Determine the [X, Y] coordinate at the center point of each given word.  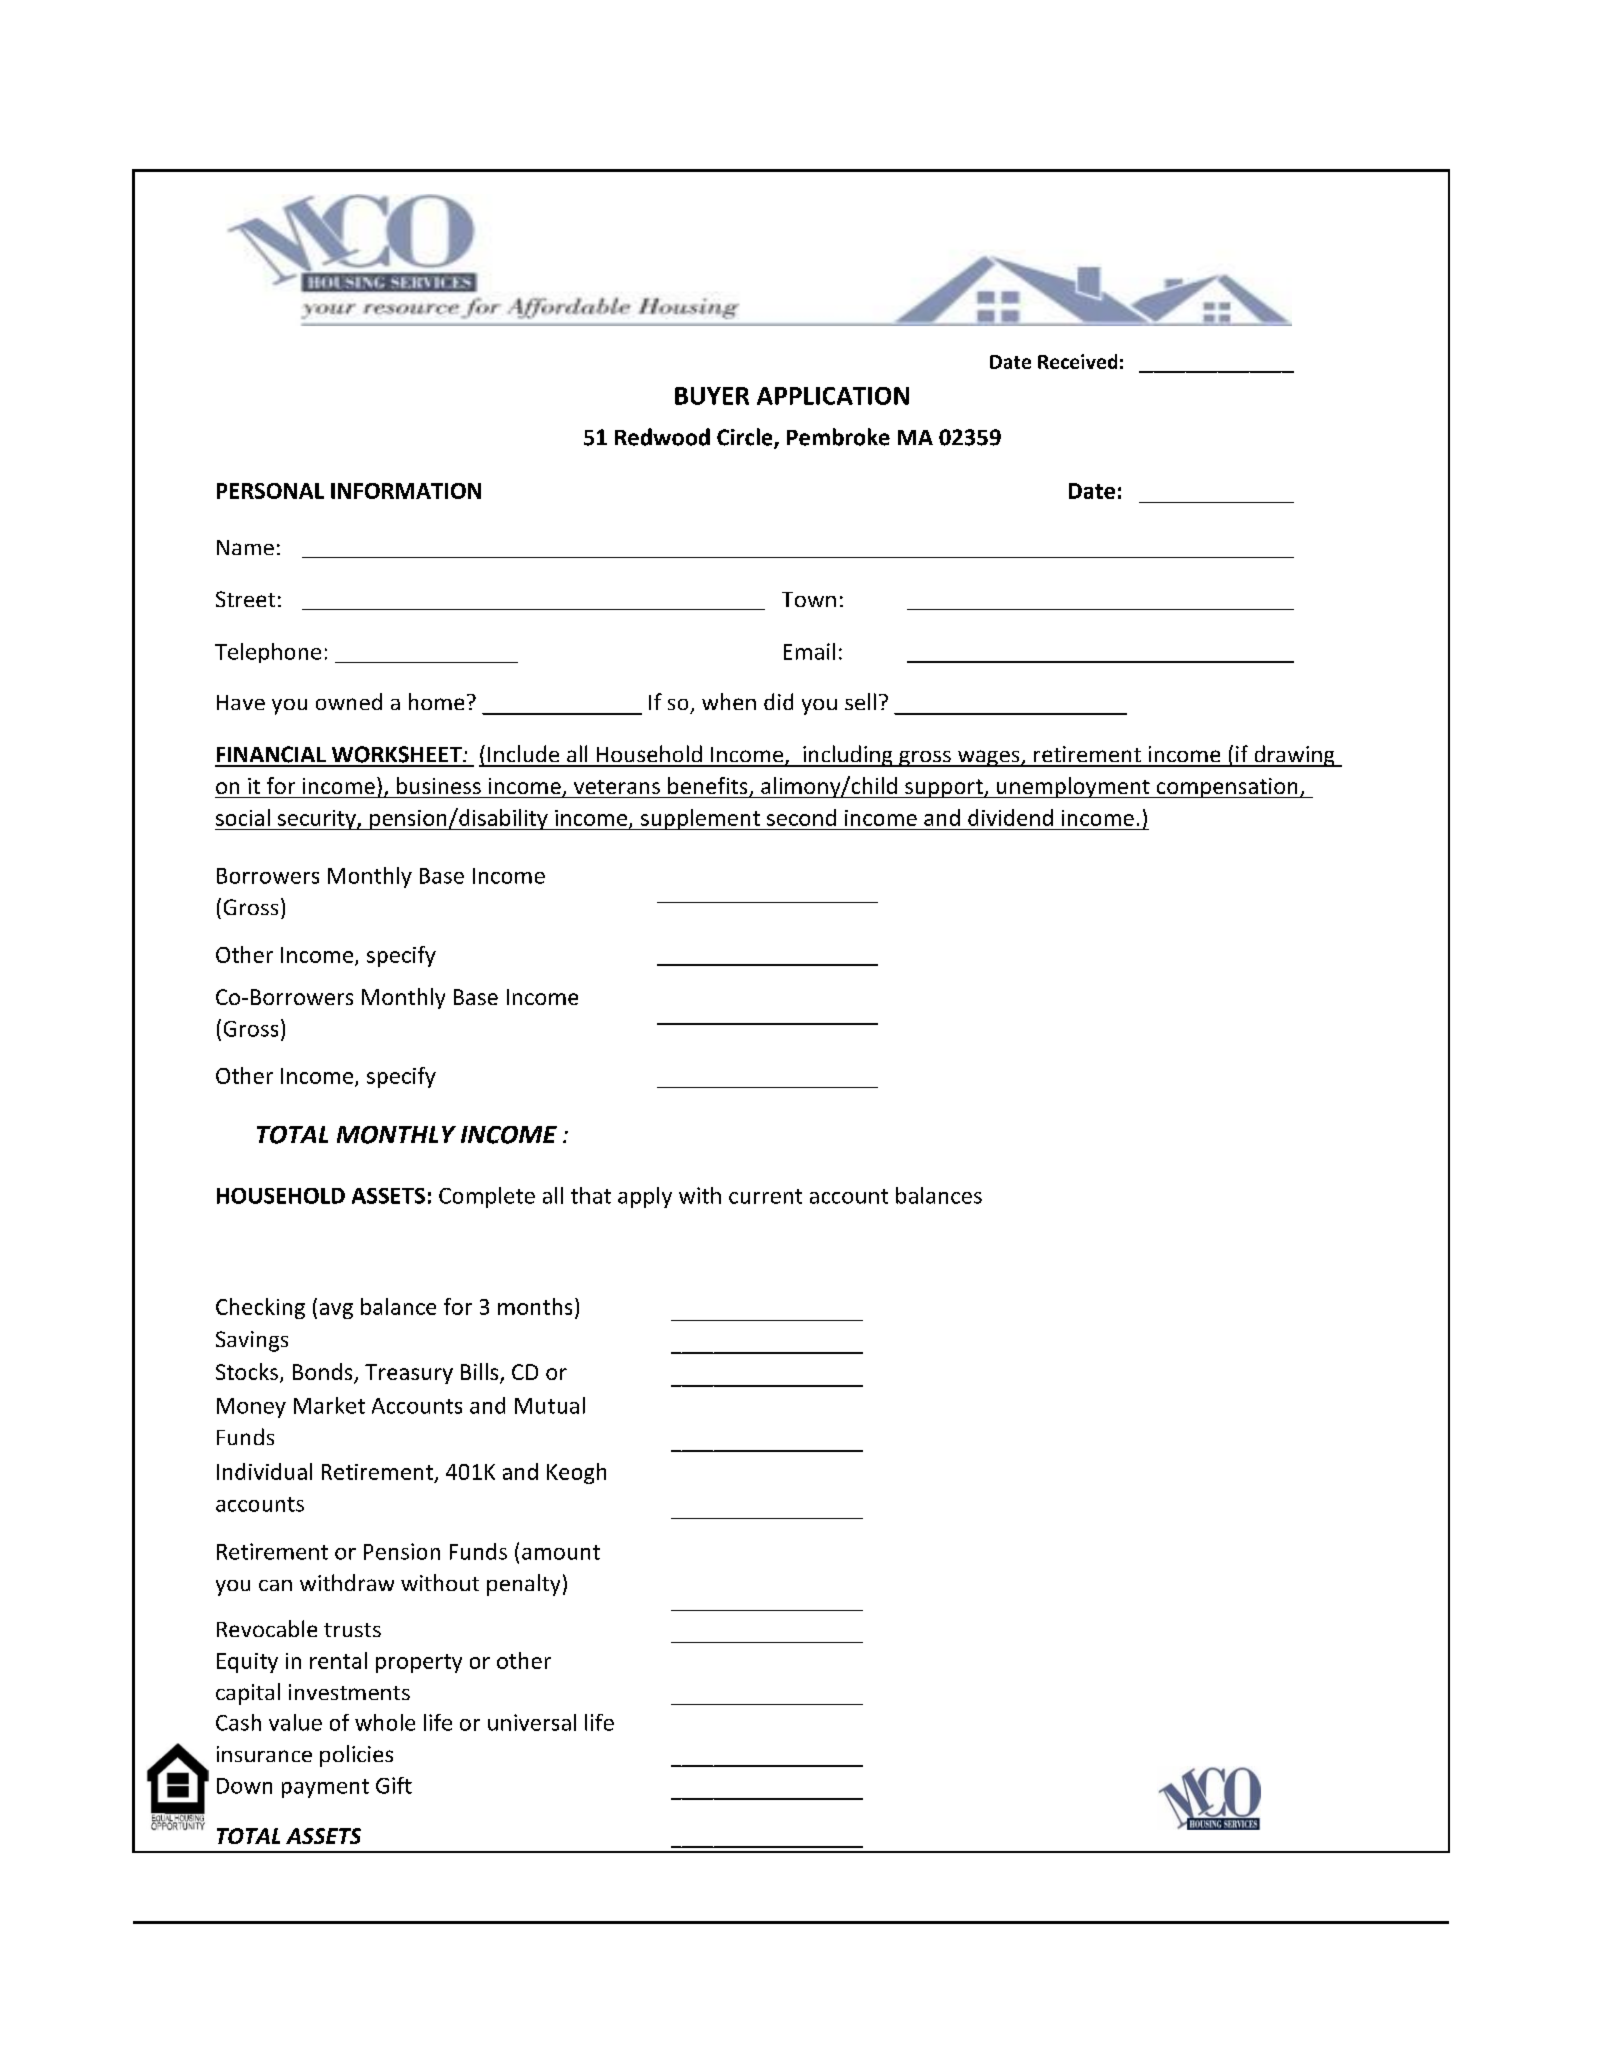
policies [356, 1756]
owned [349, 701]
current [765, 1196]
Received [1077, 361]
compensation [1227, 788]
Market [329, 1405]
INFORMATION [406, 491]
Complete [487, 1197]
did [778, 701]
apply [645, 1197]
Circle [746, 438]
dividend [1010, 817]
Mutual [550, 1405]
